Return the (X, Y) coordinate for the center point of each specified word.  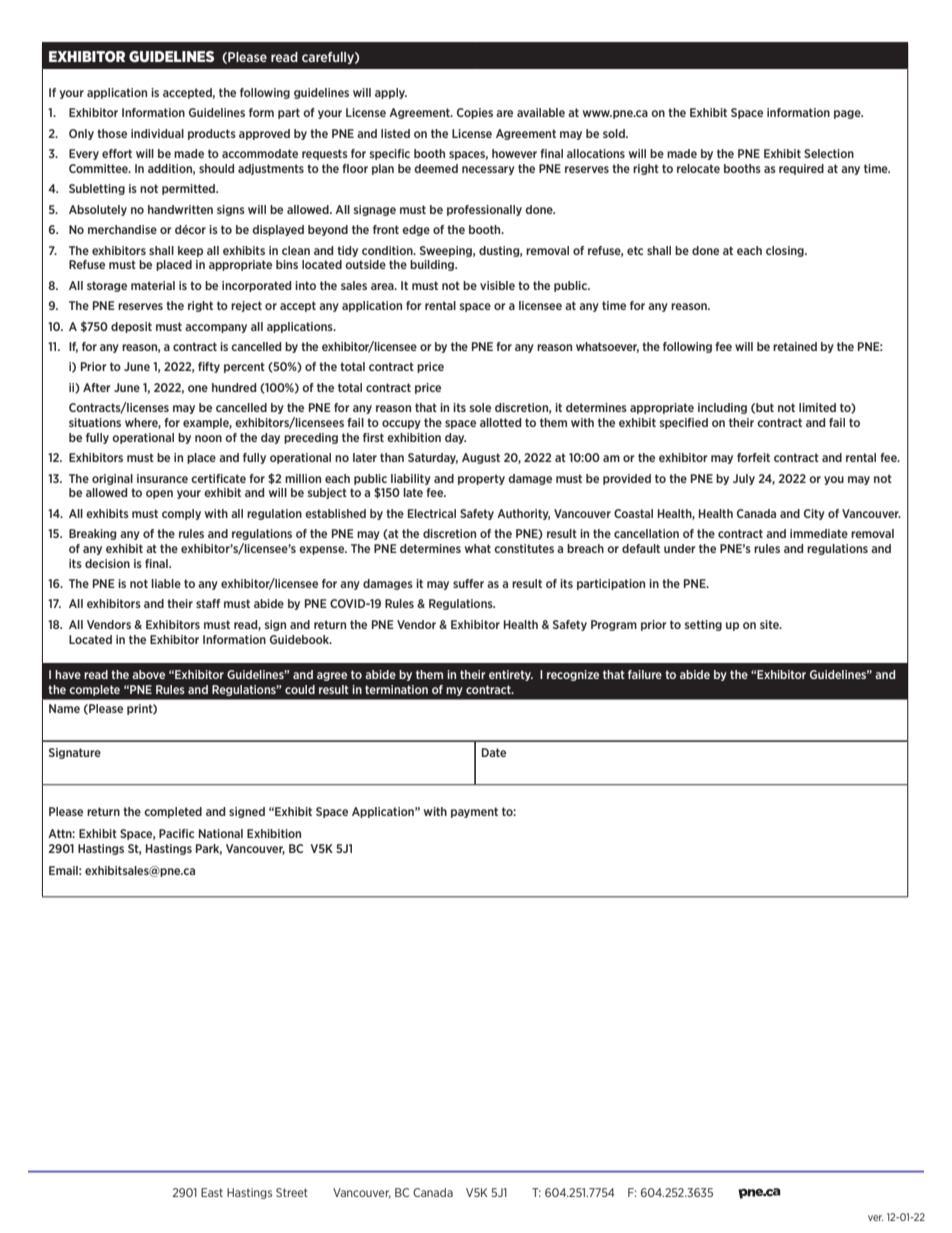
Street (292, 1192)
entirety (511, 675)
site (770, 624)
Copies (475, 113)
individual (157, 133)
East (212, 1192)
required (801, 169)
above (148, 674)
